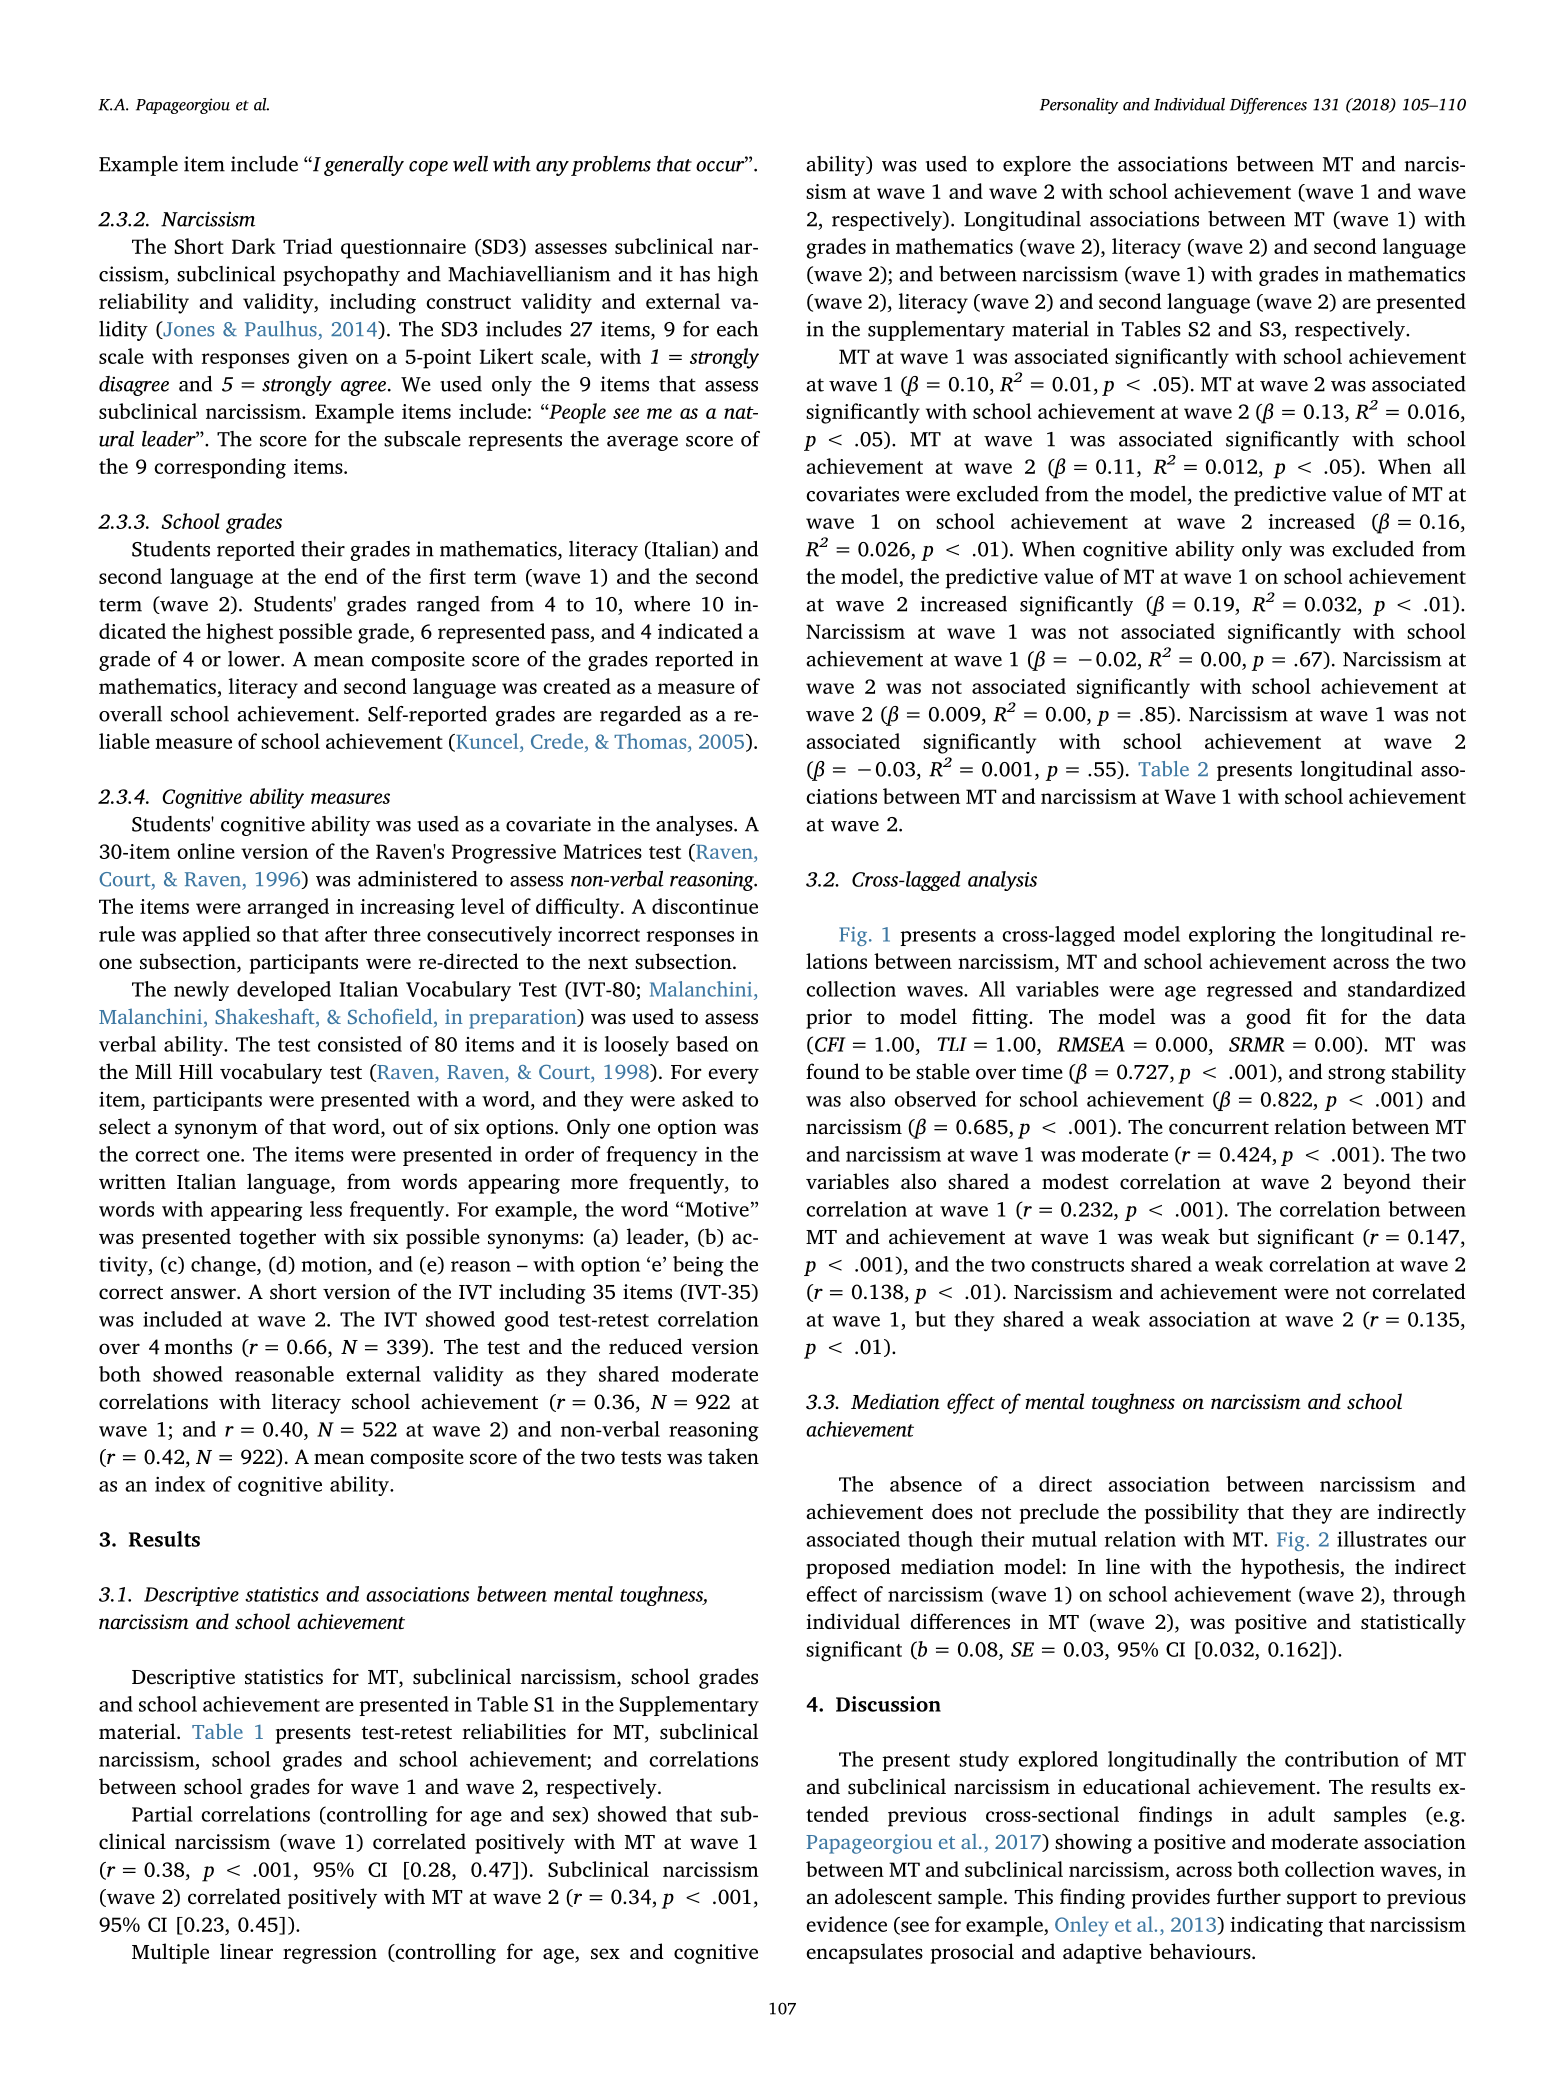 Image resolution: width=1565 pixels, height=2087 pixels. What do you see at coordinates (737, 329) in the document?
I see `each` at bounding box center [737, 329].
